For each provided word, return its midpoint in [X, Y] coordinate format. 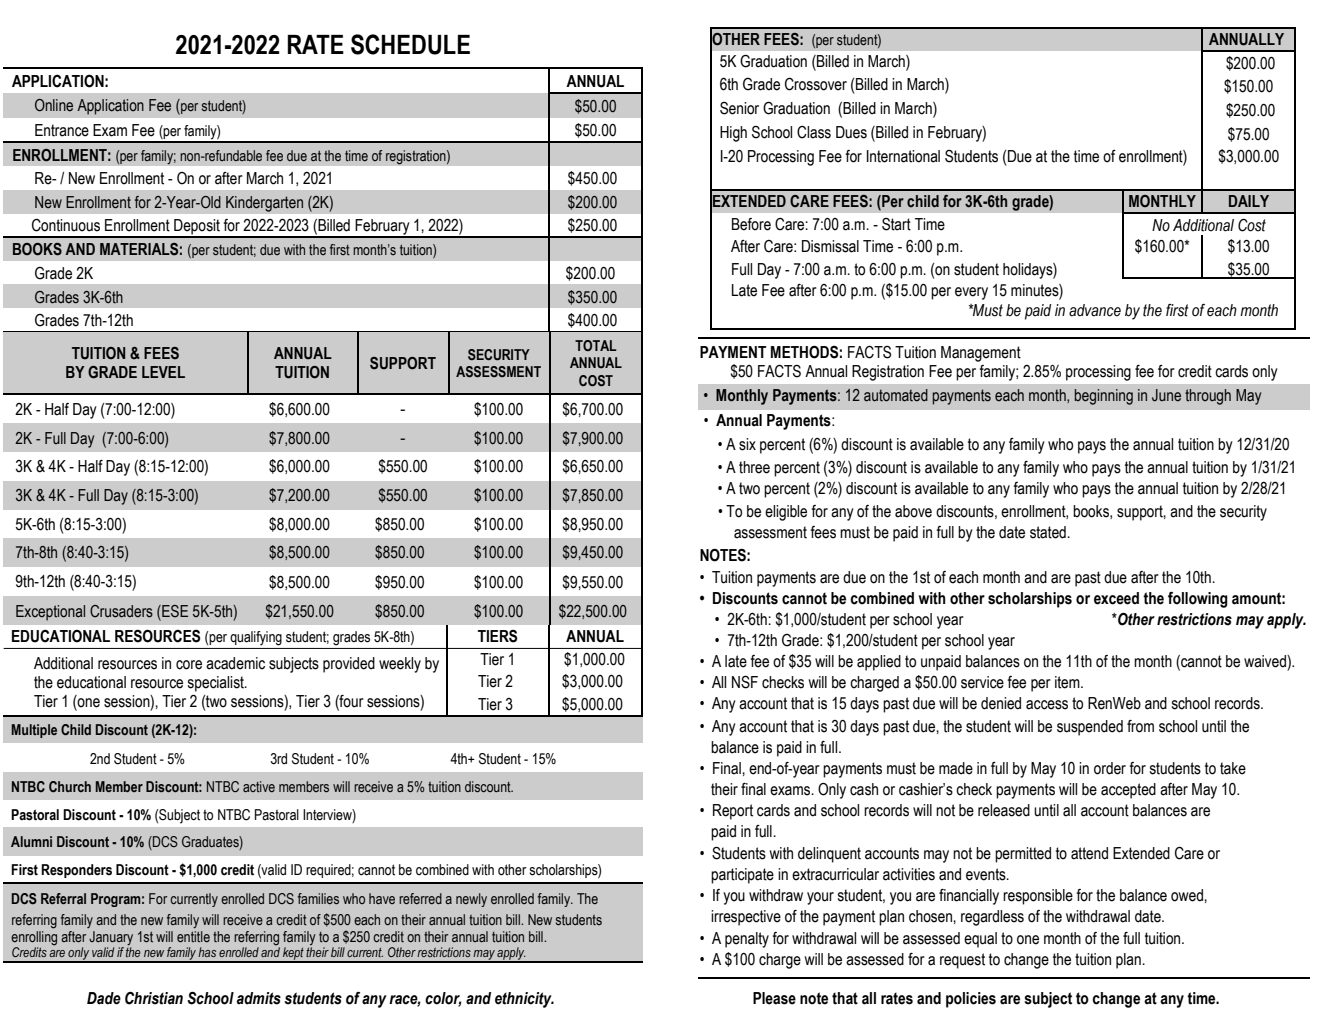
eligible [786, 513]
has [207, 952]
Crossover [816, 84]
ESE [174, 612]
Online [54, 105]
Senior [739, 108]
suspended [1090, 728]
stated [1049, 532]
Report [733, 812]
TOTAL [596, 345]
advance [1095, 310]
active [259, 786]
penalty [747, 940]
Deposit [197, 228]
